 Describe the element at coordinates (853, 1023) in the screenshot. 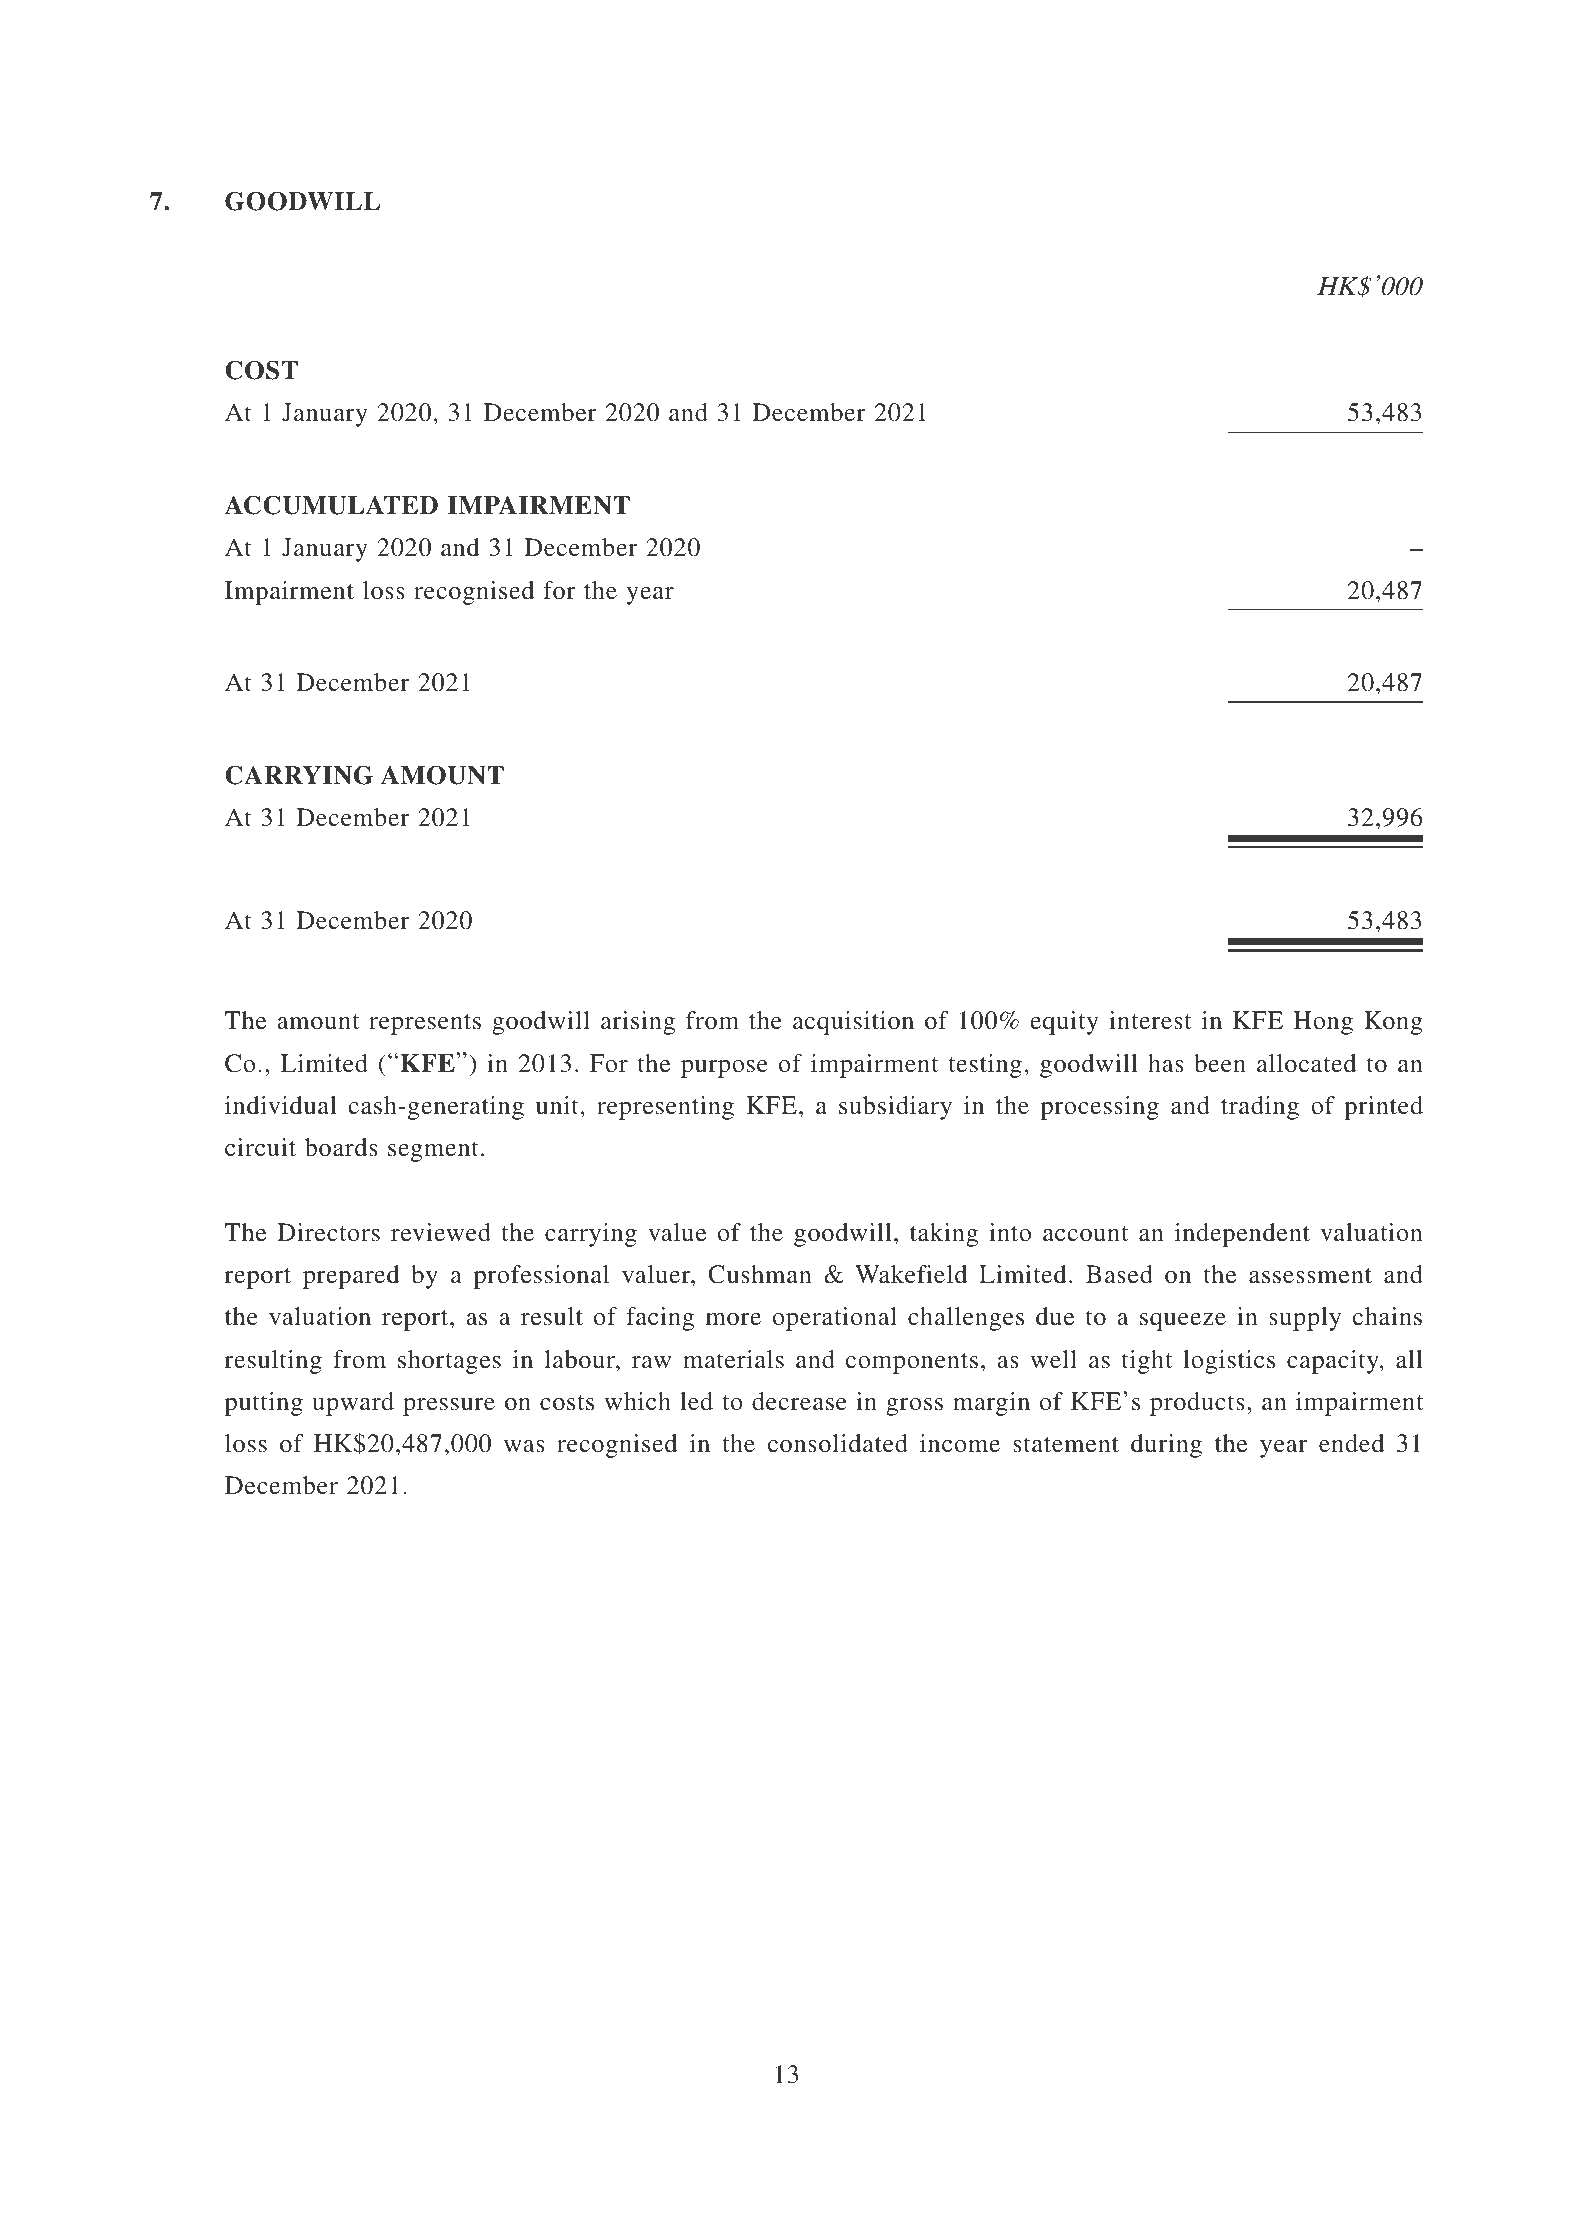

I see `acquisition` at that location.
